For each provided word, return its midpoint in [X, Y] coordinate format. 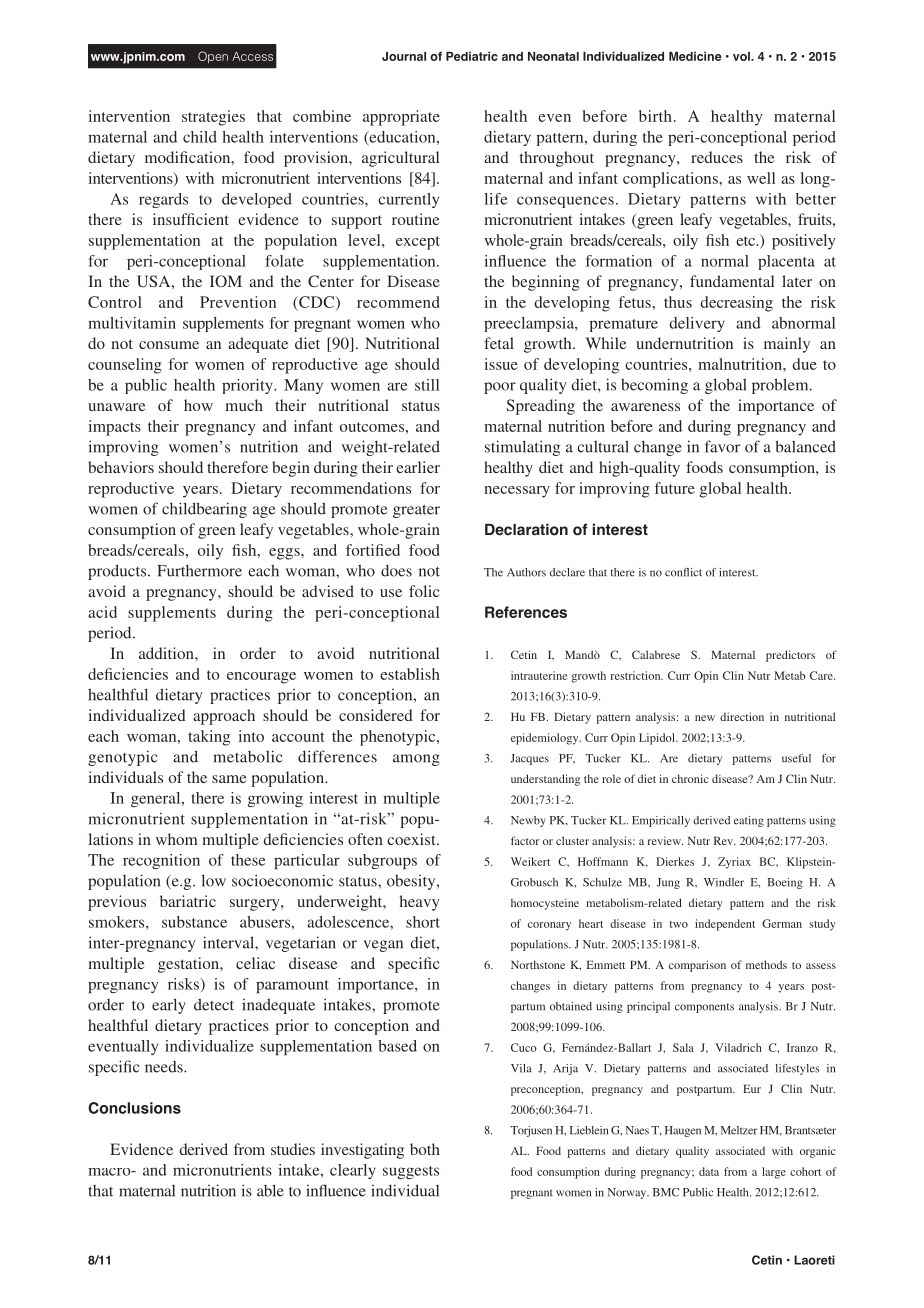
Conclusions [134, 1108]
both [425, 1149]
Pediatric [472, 56]
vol [742, 56]
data [709, 1171]
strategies [213, 118]
